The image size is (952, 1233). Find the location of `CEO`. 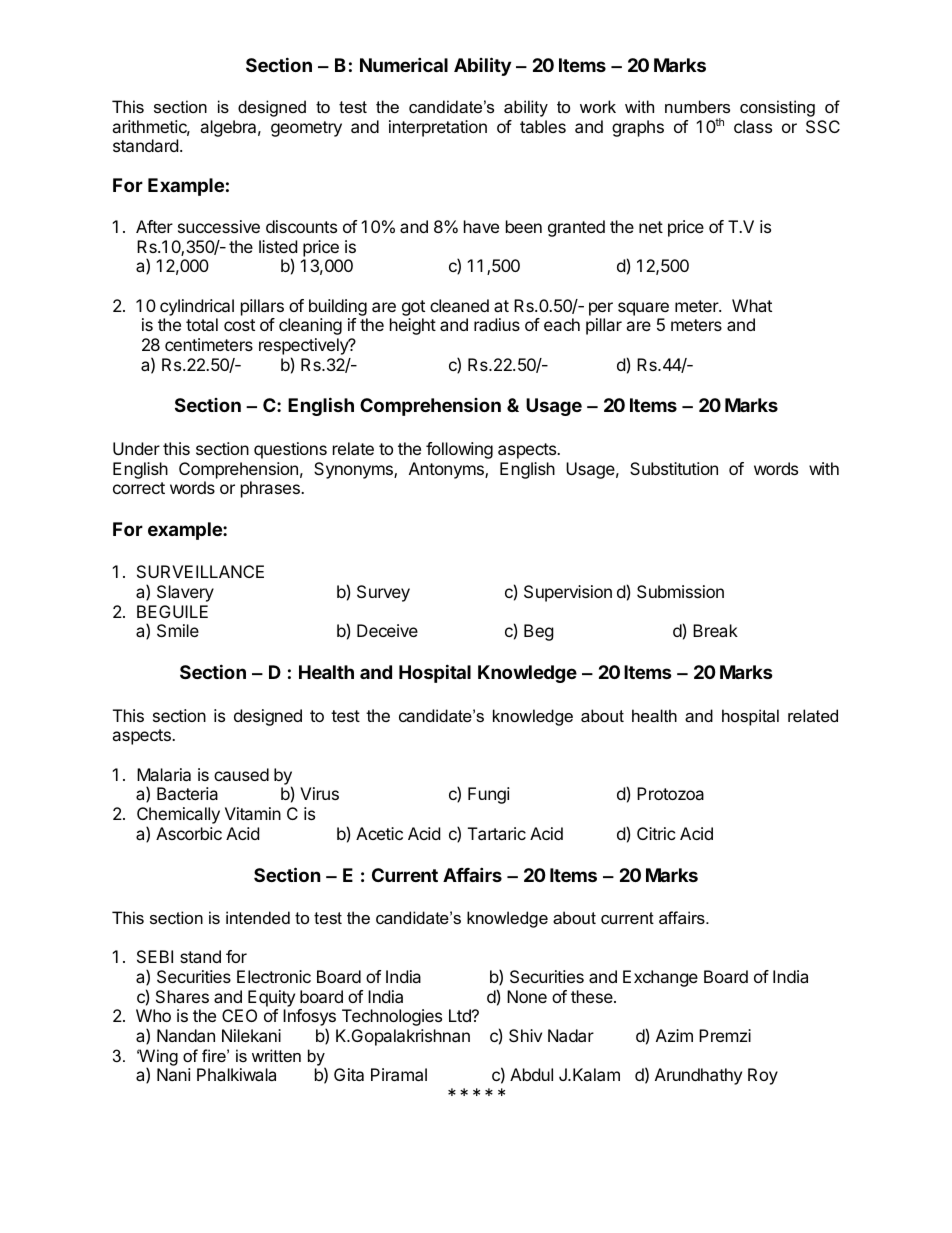

CEO is located at coordinates (239, 1015).
